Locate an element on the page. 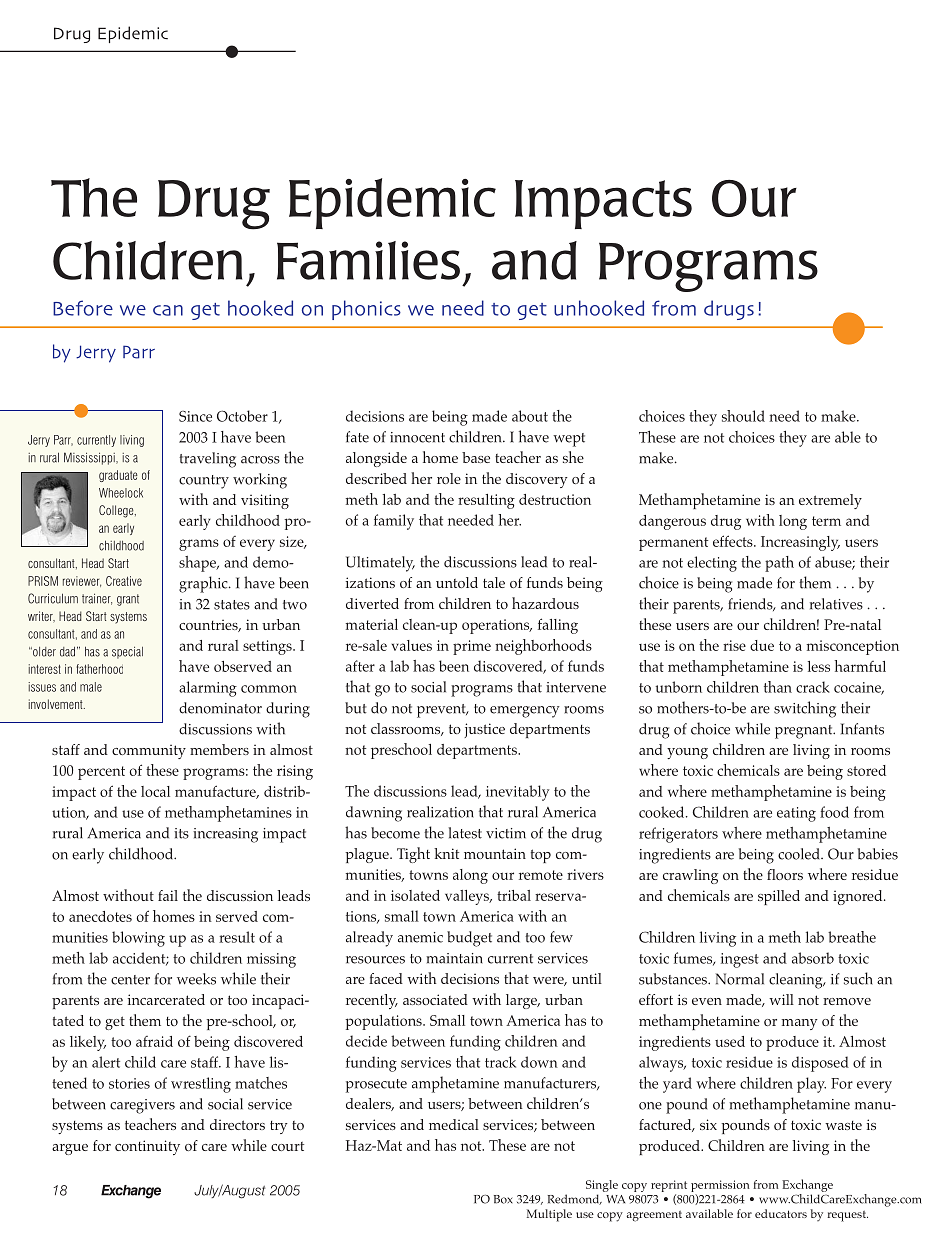 Image resolution: width=952 pixels, height=1241 pixels. should is located at coordinates (743, 416).
